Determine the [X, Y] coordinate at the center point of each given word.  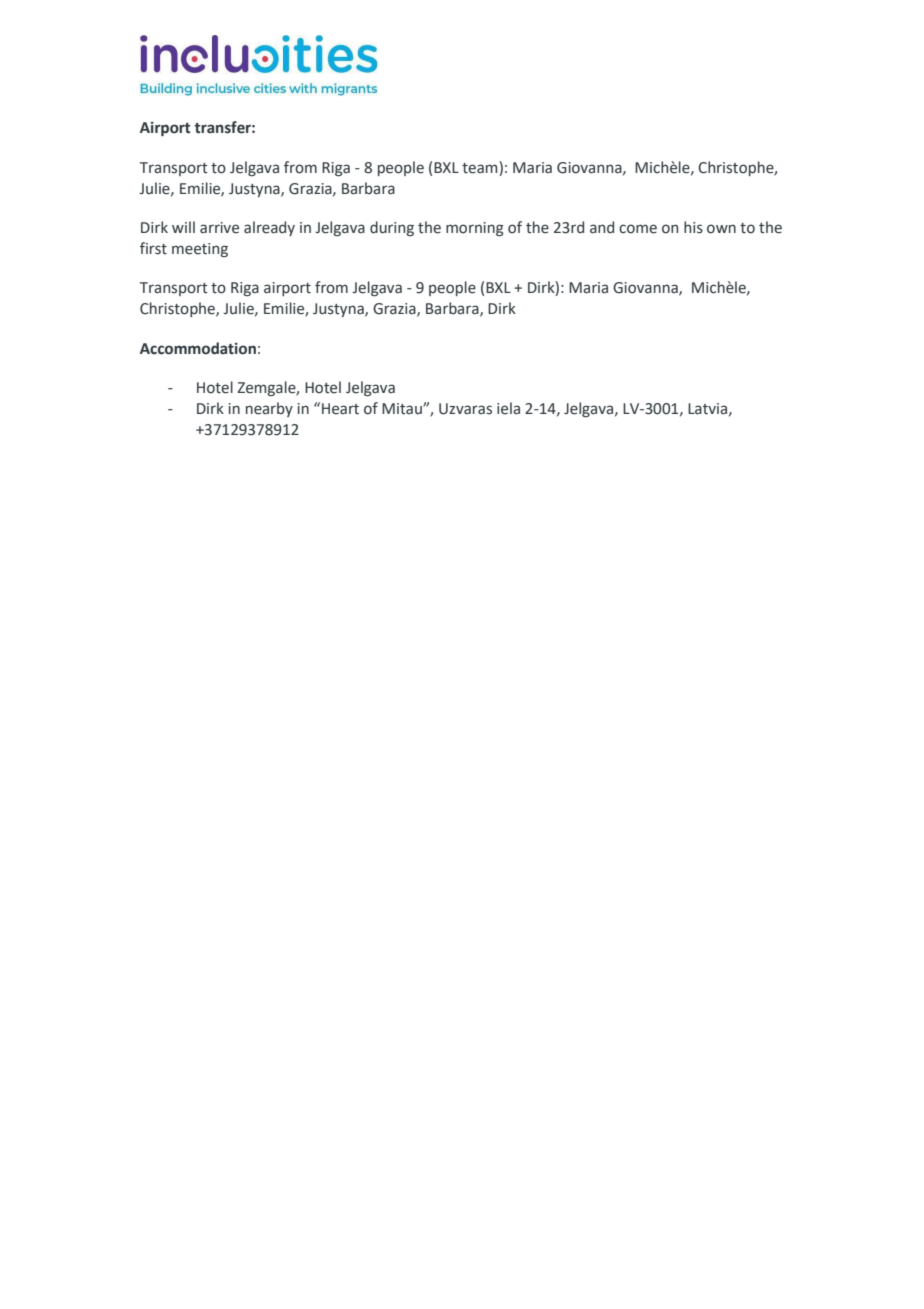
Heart [340, 409]
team [479, 168]
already [269, 228]
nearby [269, 409]
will [183, 227]
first [153, 248]
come [638, 229]
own [721, 229]
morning [475, 229]
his [693, 227]
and [602, 227]
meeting [200, 250]
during [392, 228]
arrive [219, 228]
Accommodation [198, 348]
